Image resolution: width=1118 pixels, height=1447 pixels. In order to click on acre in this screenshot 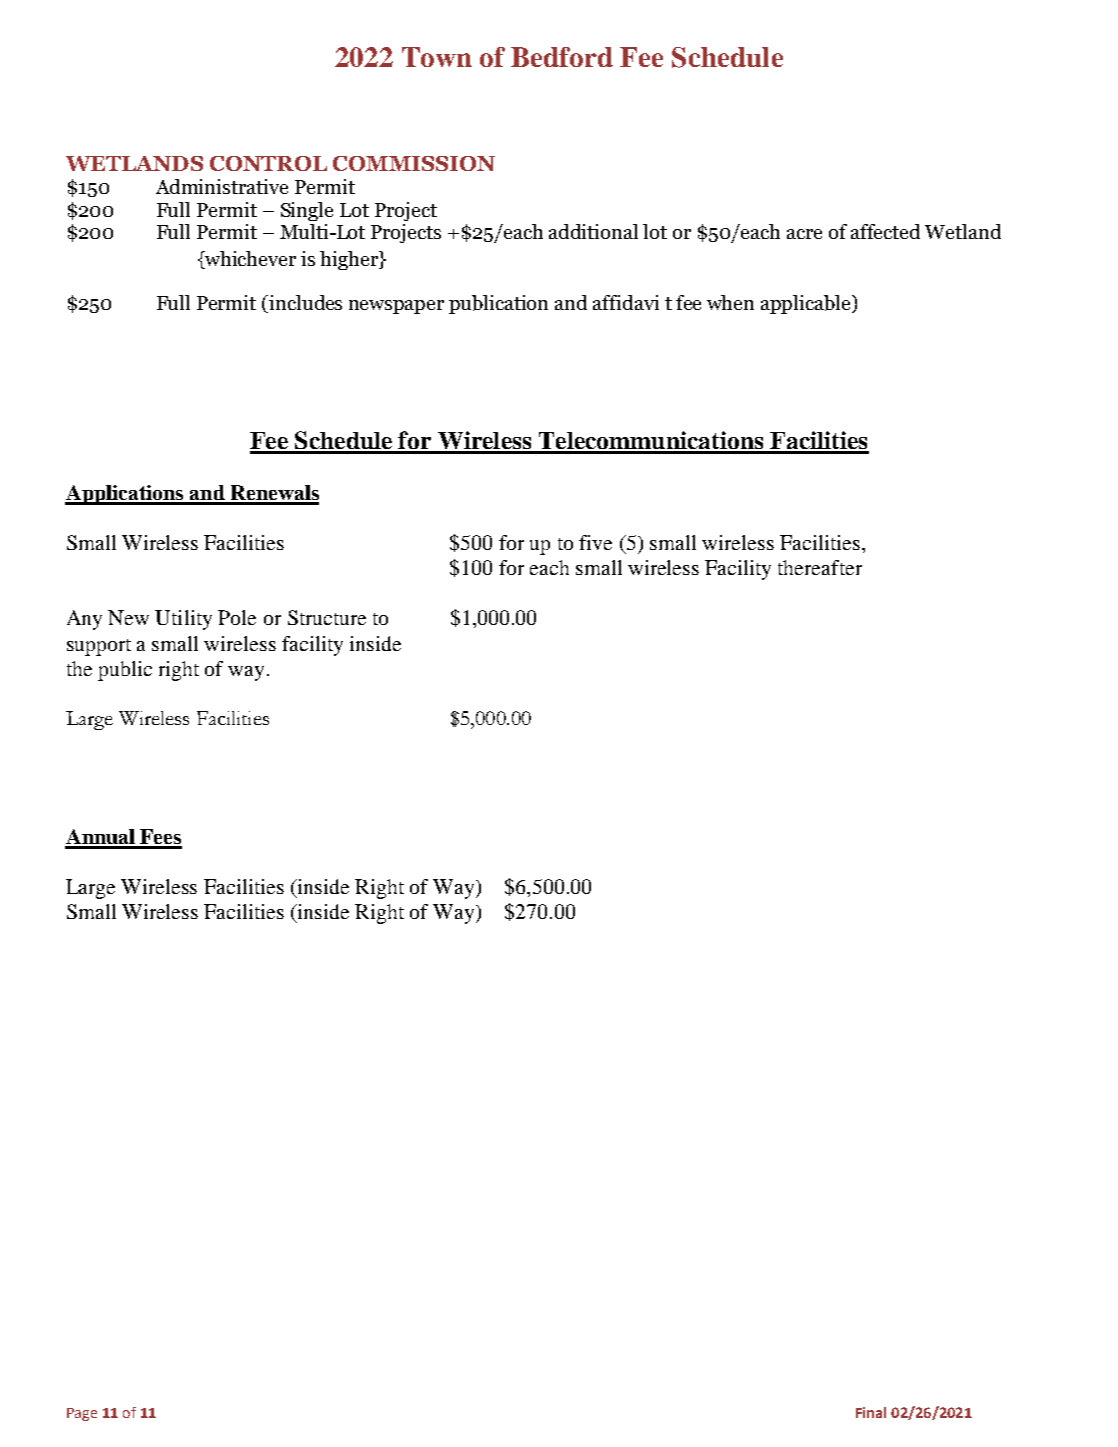, I will do `click(804, 234)`.
